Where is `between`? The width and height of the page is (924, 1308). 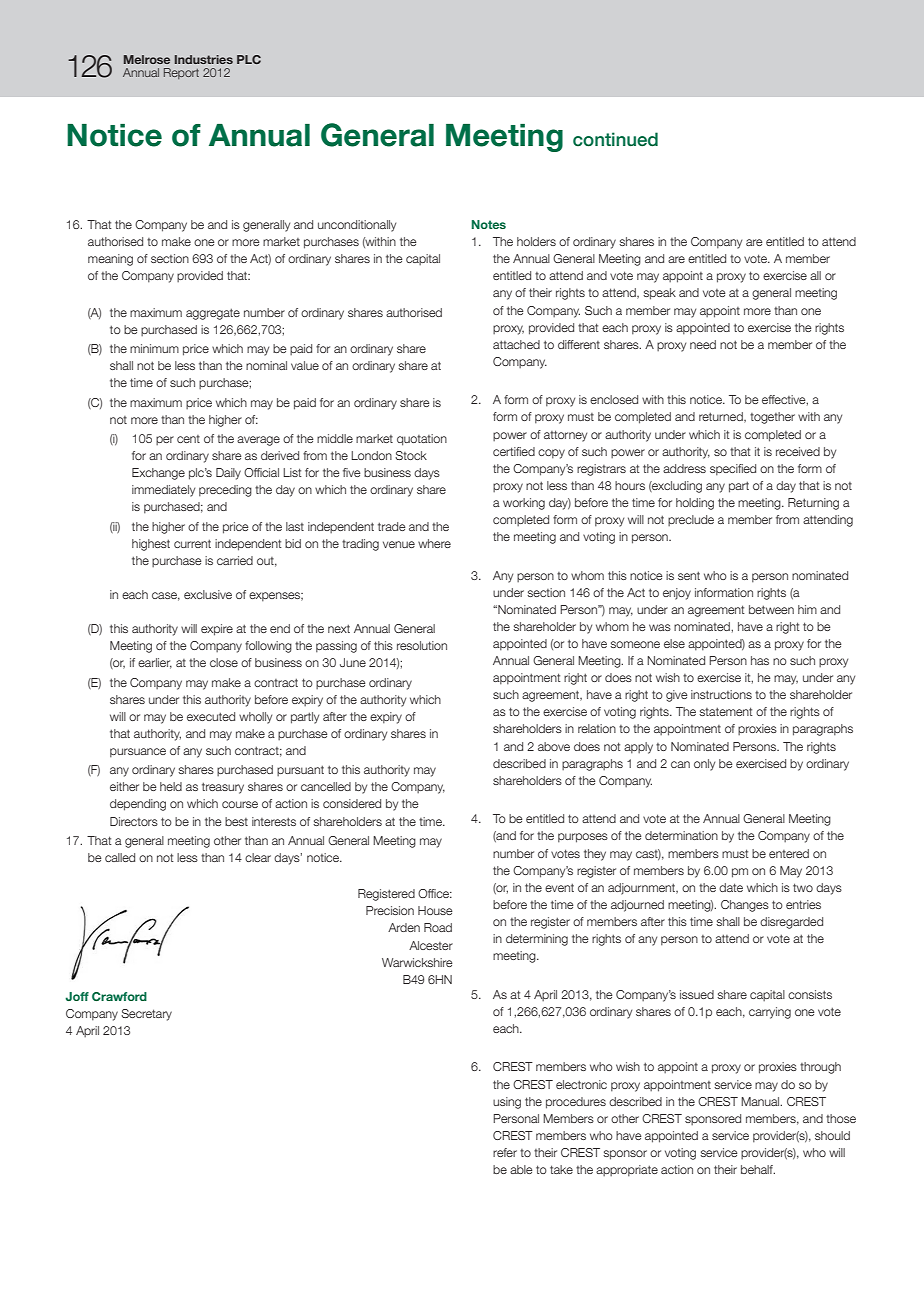 between is located at coordinates (771, 609).
